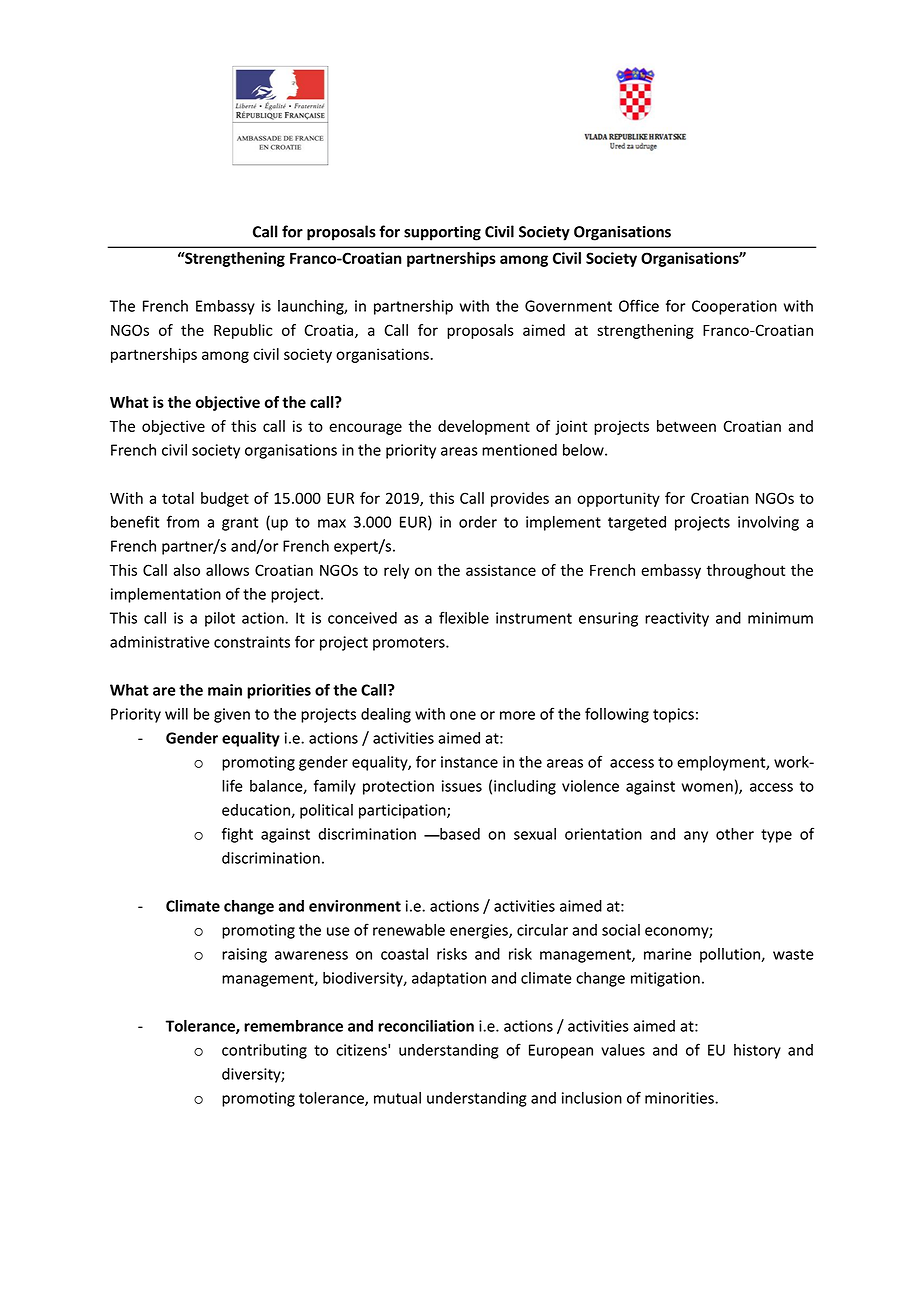 This screenshot has height=1308, width=924. I want to click on budget, so click(225, 499).
